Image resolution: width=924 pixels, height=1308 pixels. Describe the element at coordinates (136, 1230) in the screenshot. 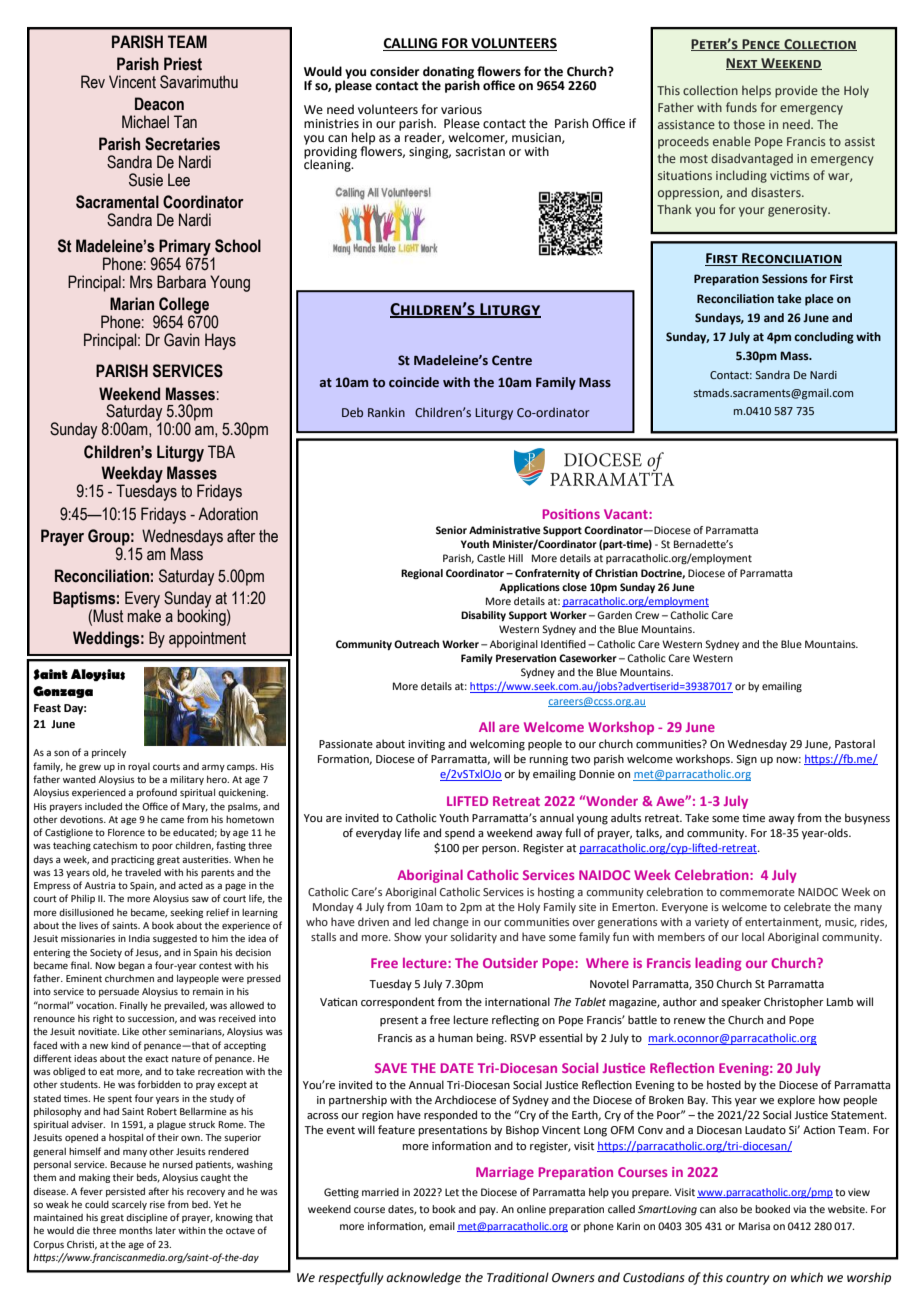

I see `months` at that location.
